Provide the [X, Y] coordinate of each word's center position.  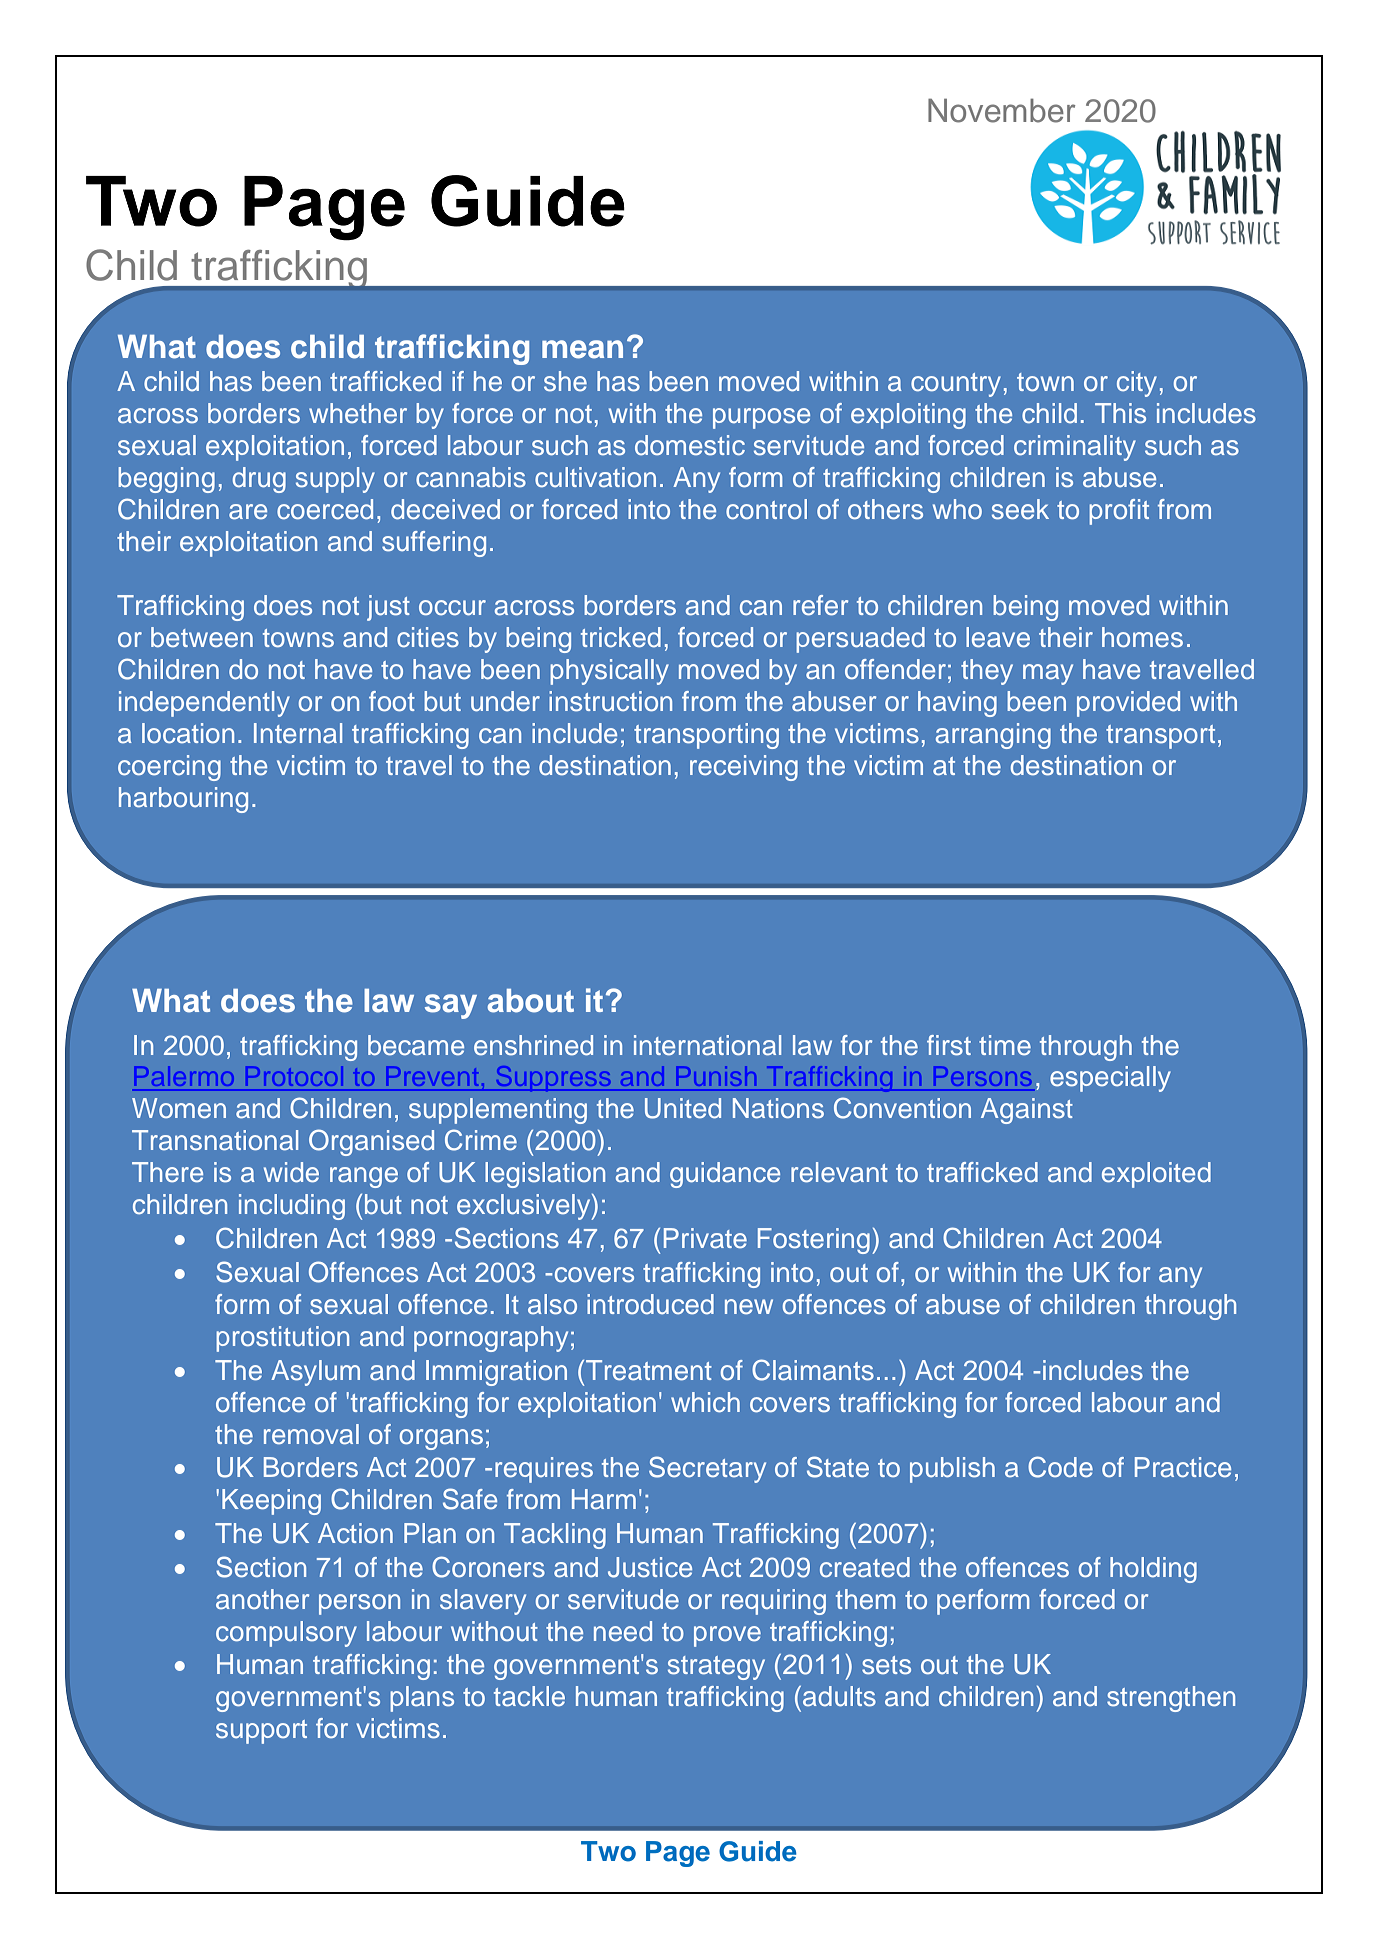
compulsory [286, 1634]
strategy [716, 1668]
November [1001, 110]
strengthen [1171, 1699]
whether [358, 413]
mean [582, 349]
